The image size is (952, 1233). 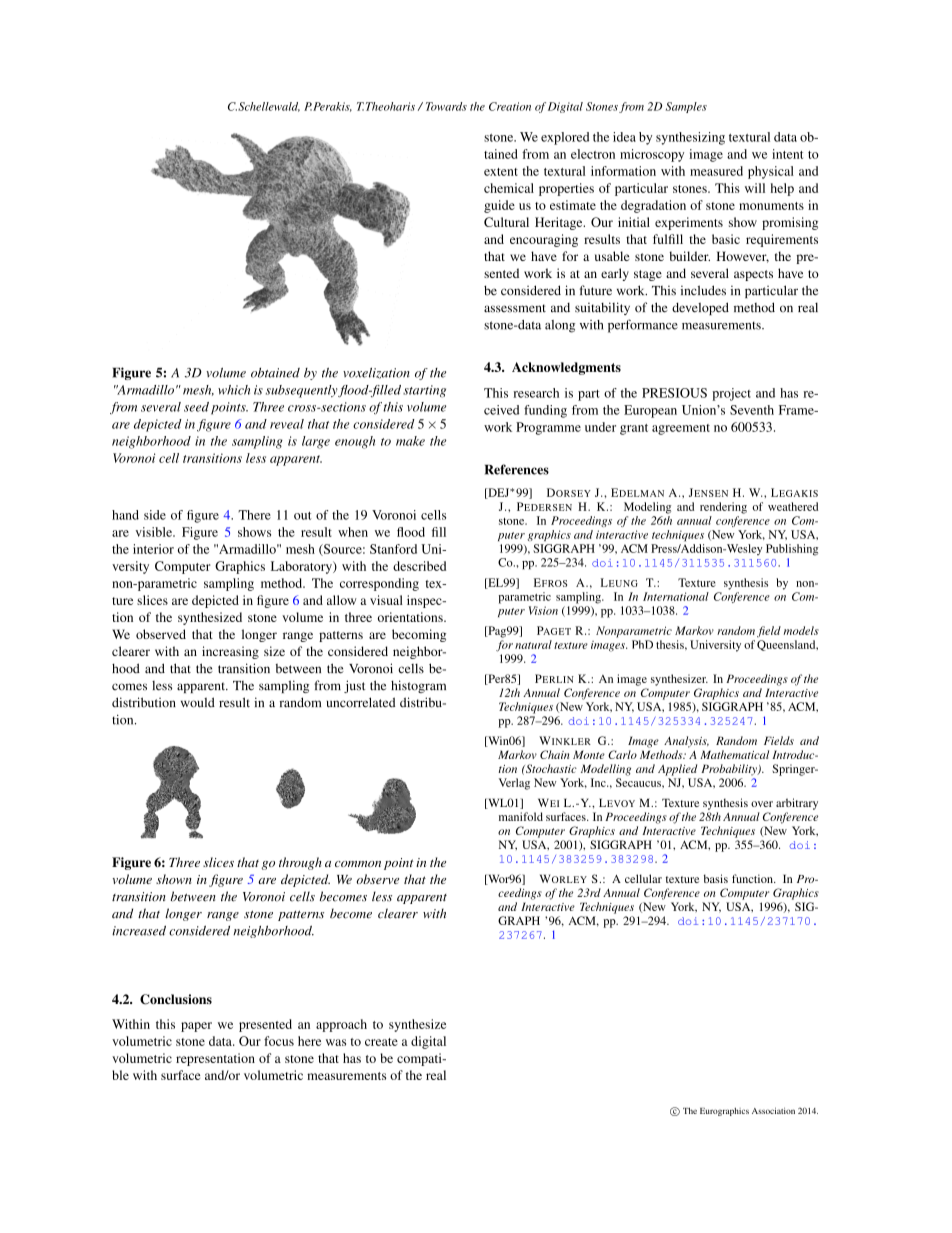 I want to click on Towards, so click(x=446, y=106).
